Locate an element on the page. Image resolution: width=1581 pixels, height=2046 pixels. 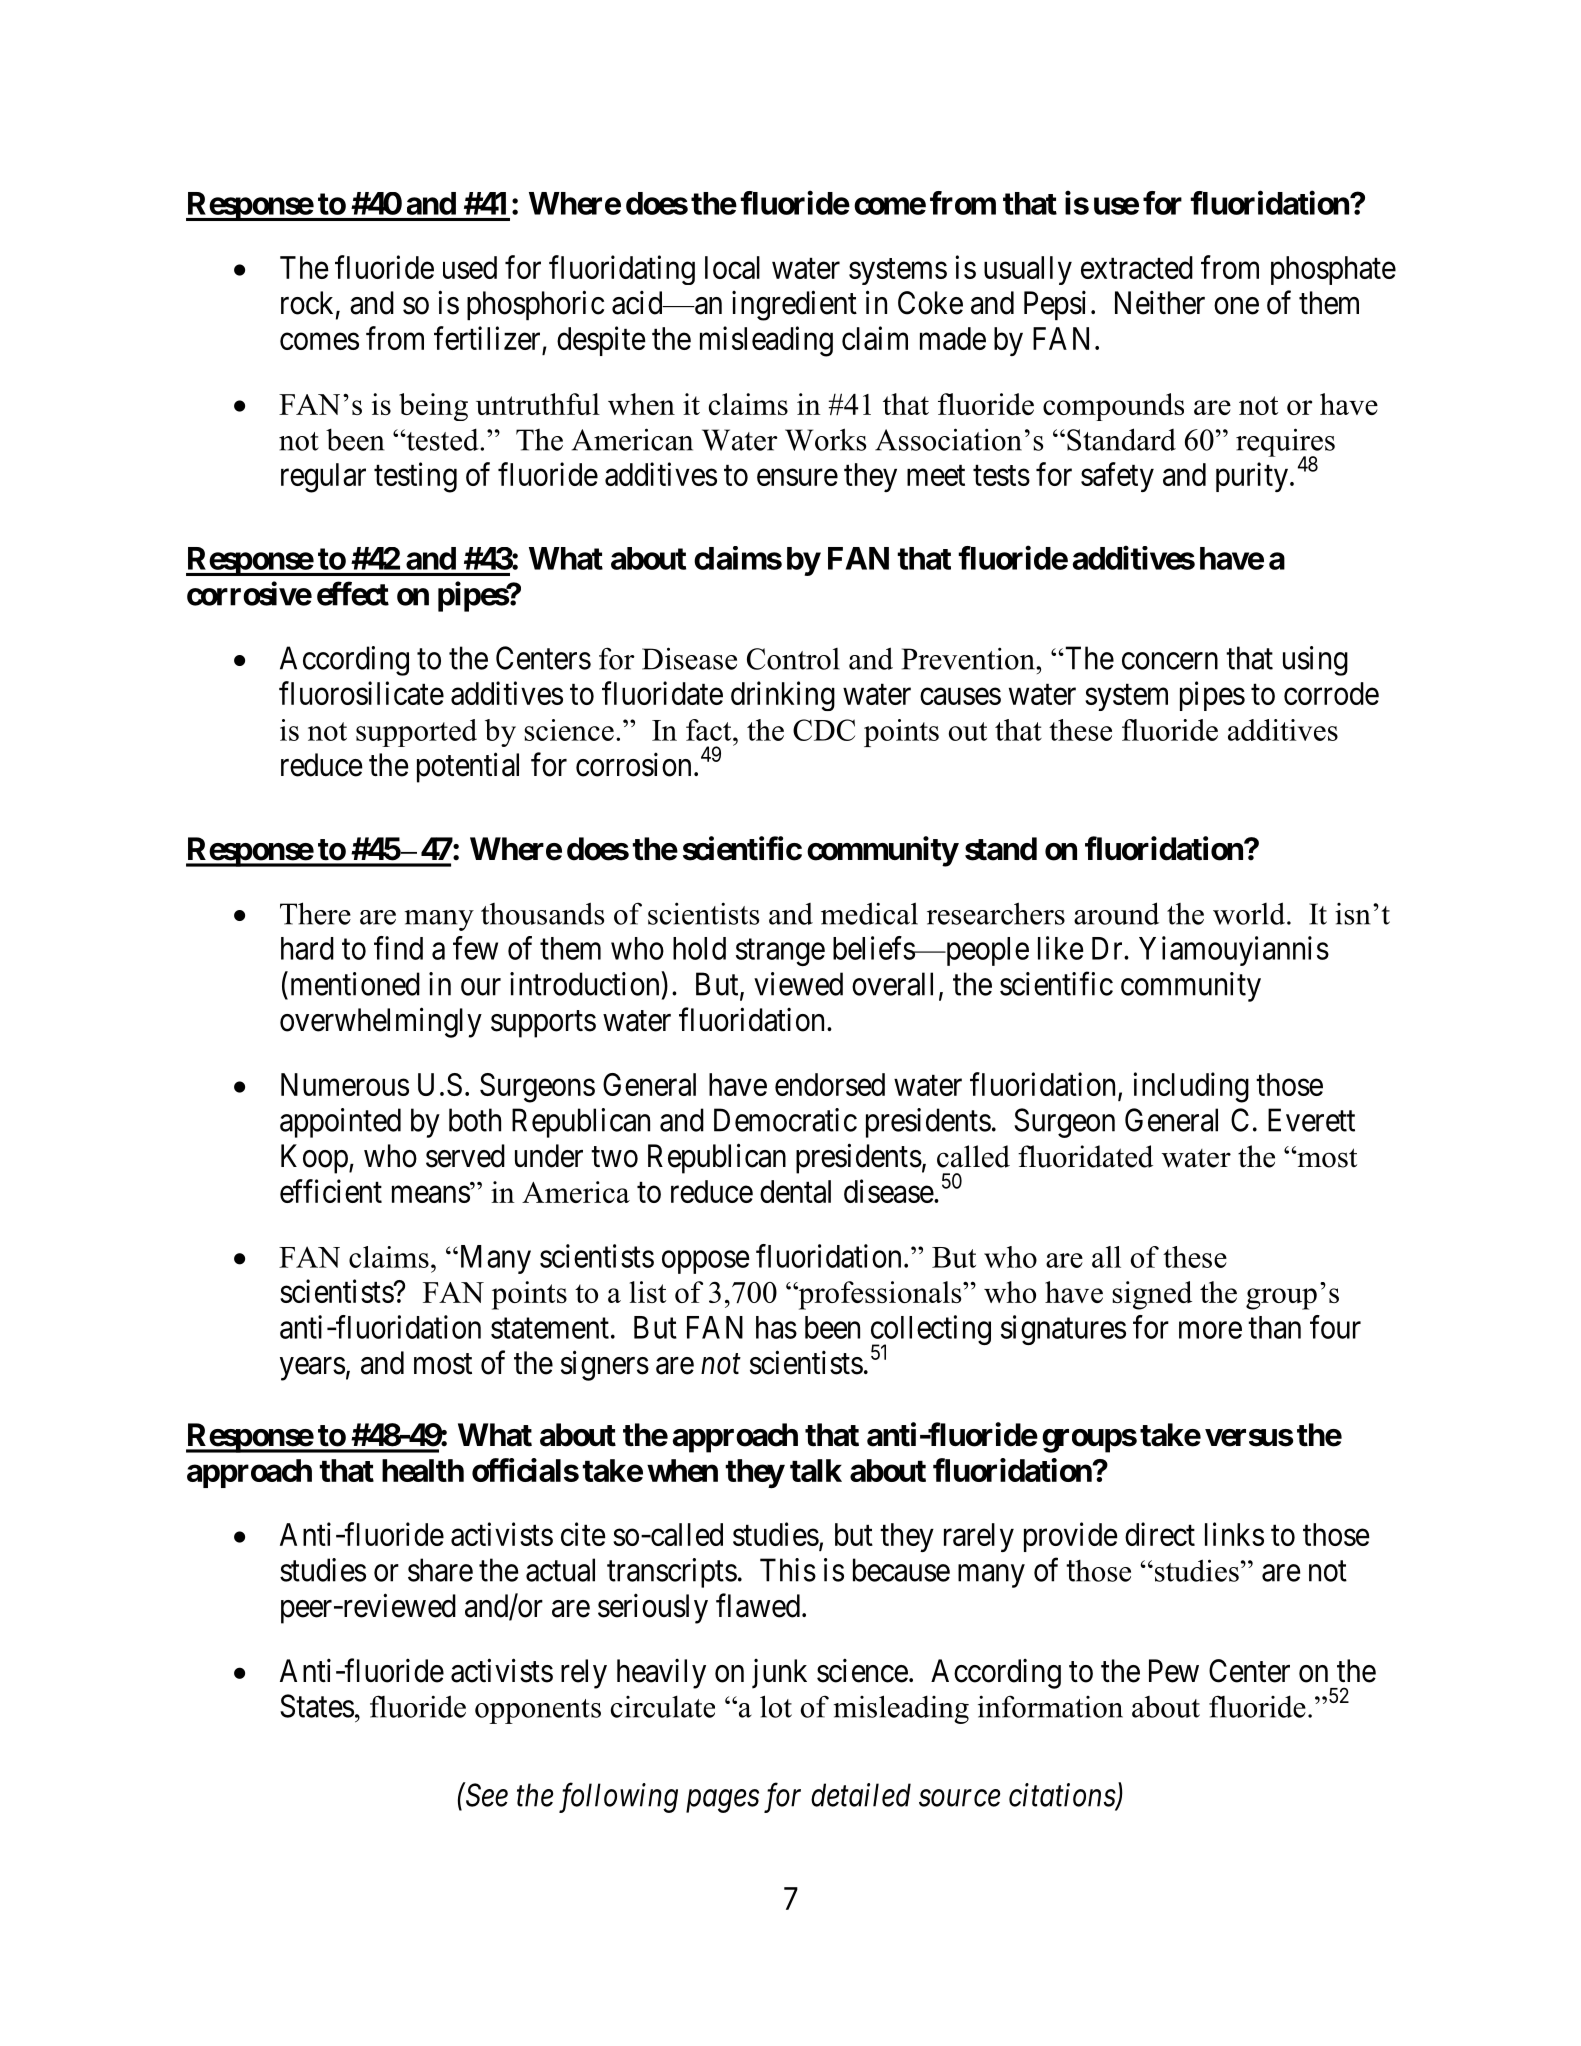
supported is located at coordinates (416, 733).
